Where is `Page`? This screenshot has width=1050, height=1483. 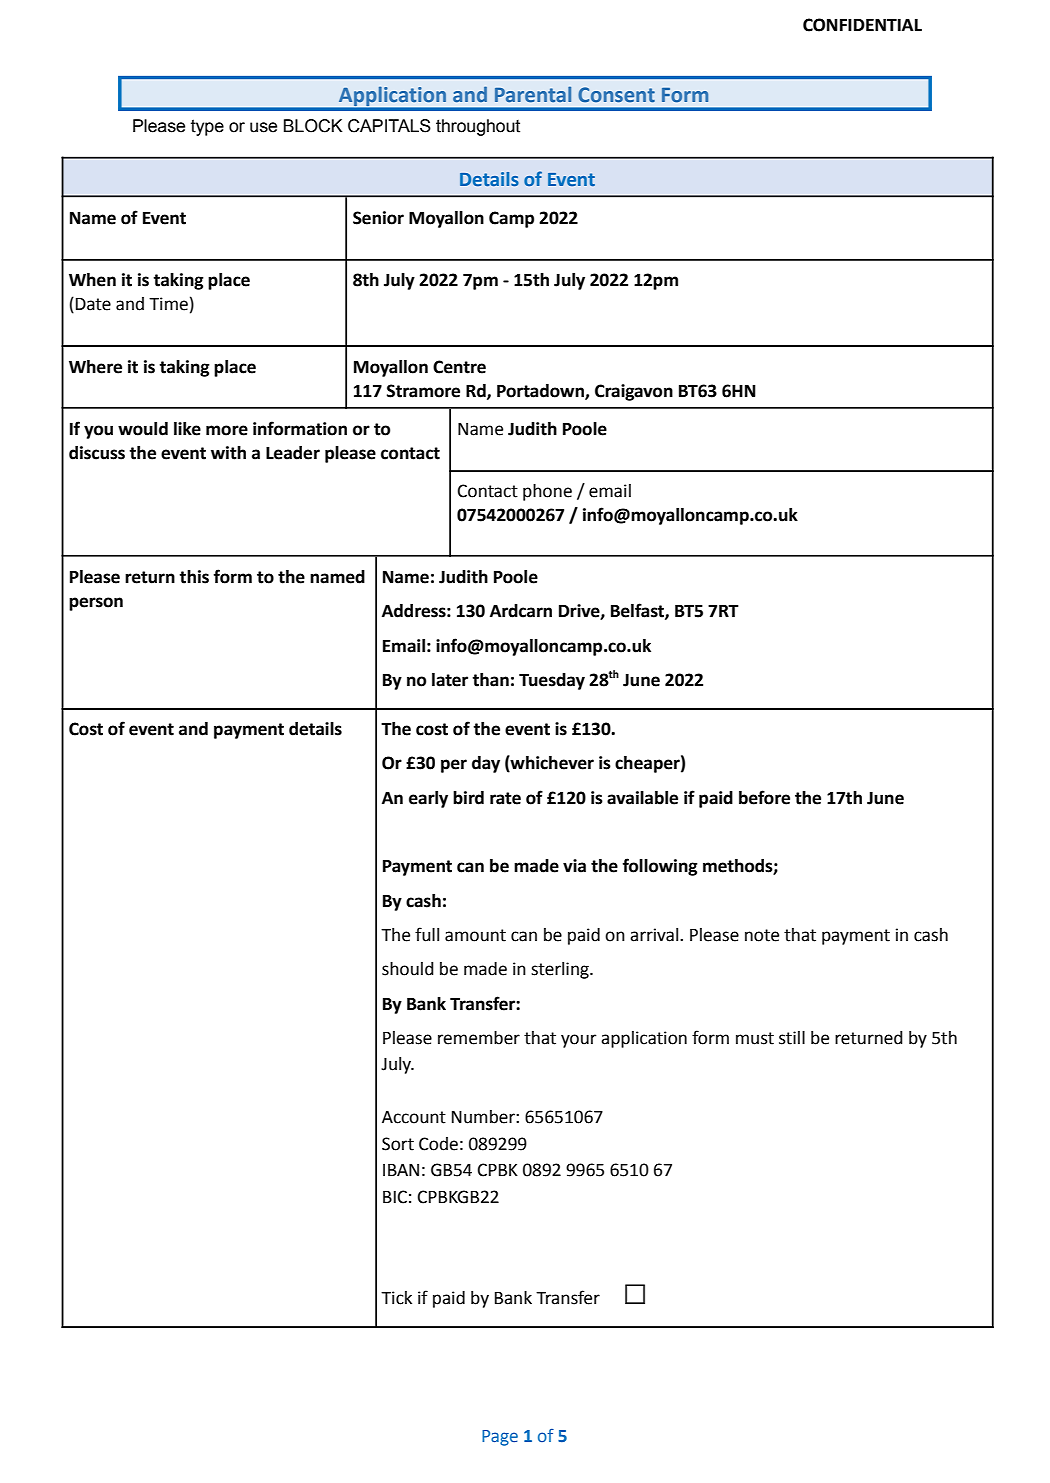 Page is located at coordinates (500, 1438).
